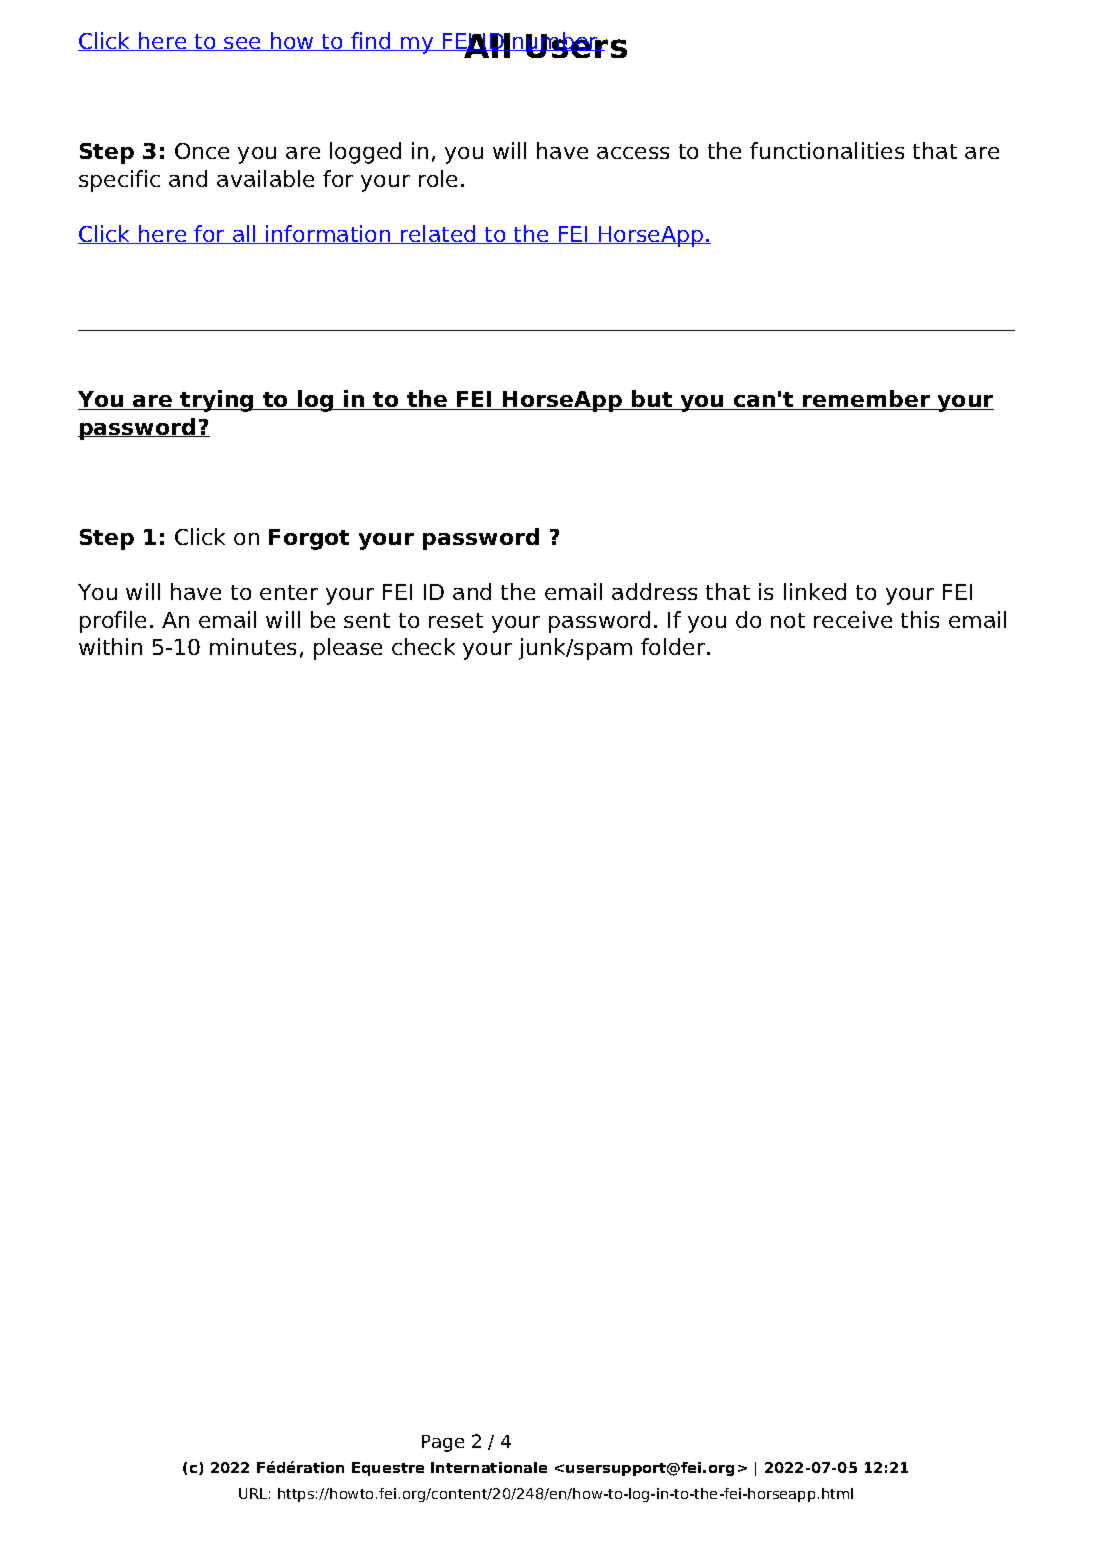 The height and width of the screenshot is (1546, 1093). Describe the element at coordinates (243, 44) in the screenshot. I see `see` at that location.
